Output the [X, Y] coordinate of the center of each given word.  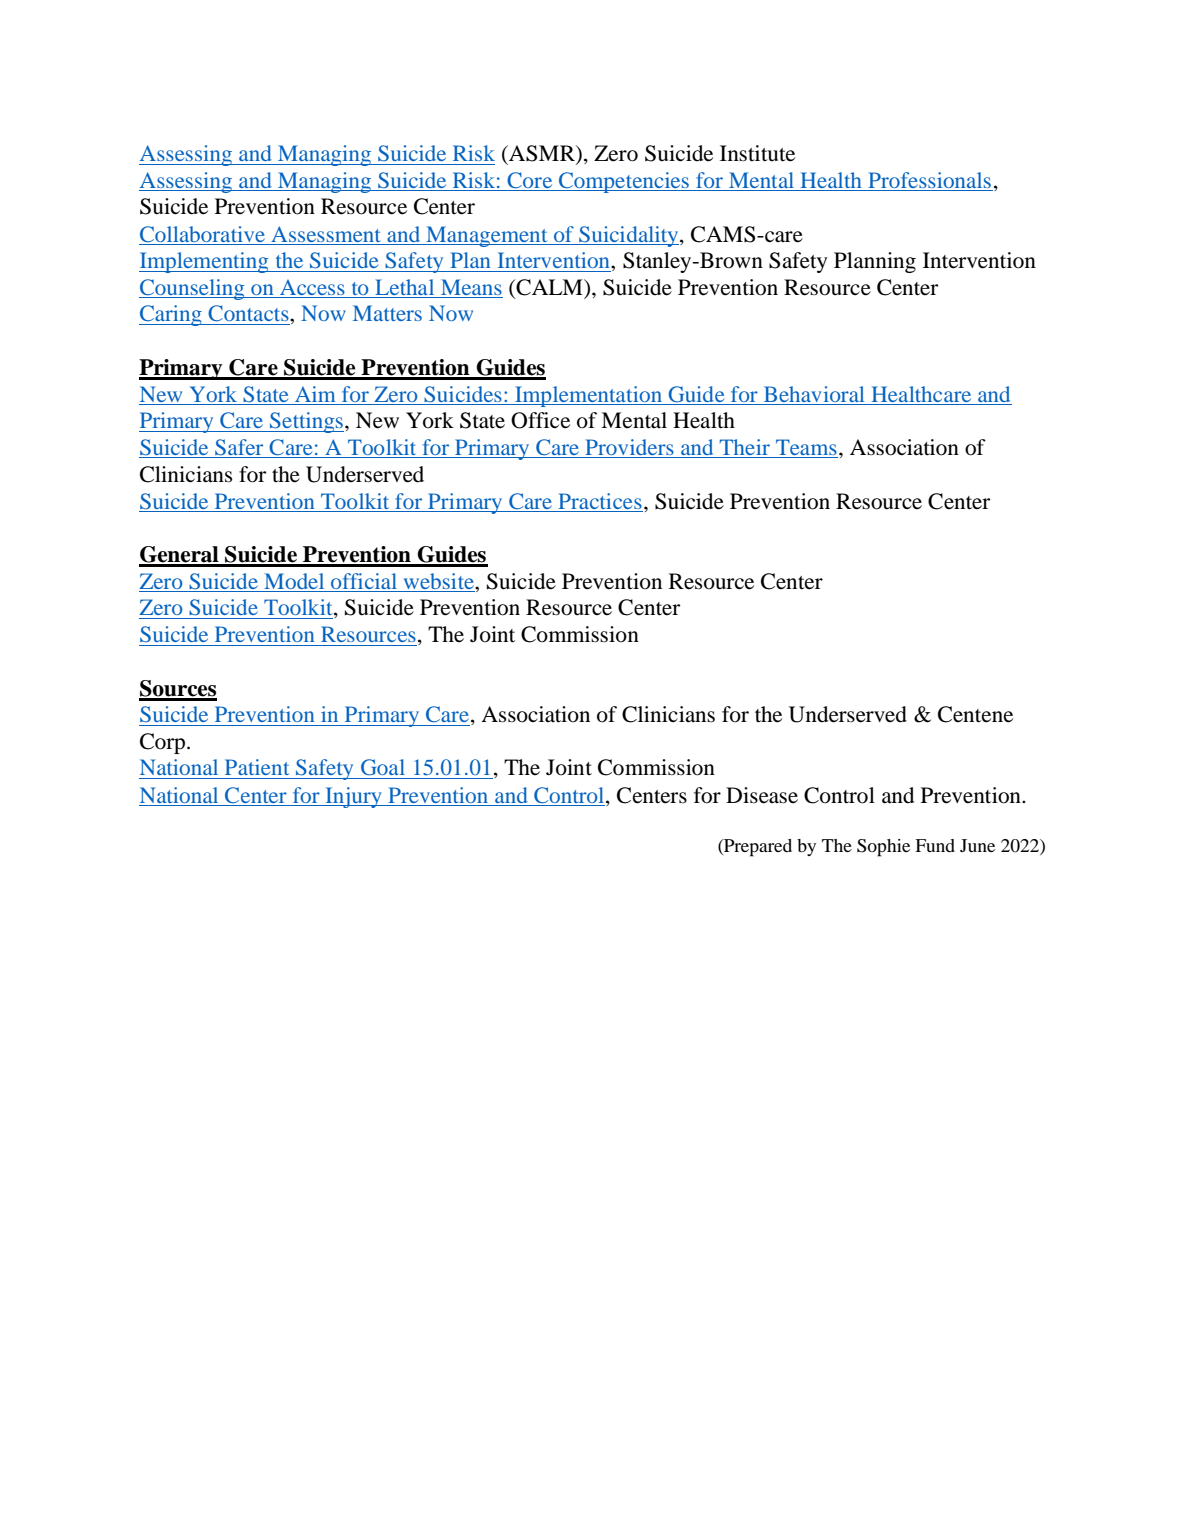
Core [530, 181]
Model [294, 581]
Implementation [589, 396]
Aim [315, 394]
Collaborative [202, 234]
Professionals [929, 180]
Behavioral [814, 395]
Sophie [883, 848]
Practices [600, 501]
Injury [353, 797]
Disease [762, 795]
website [440, 581]
